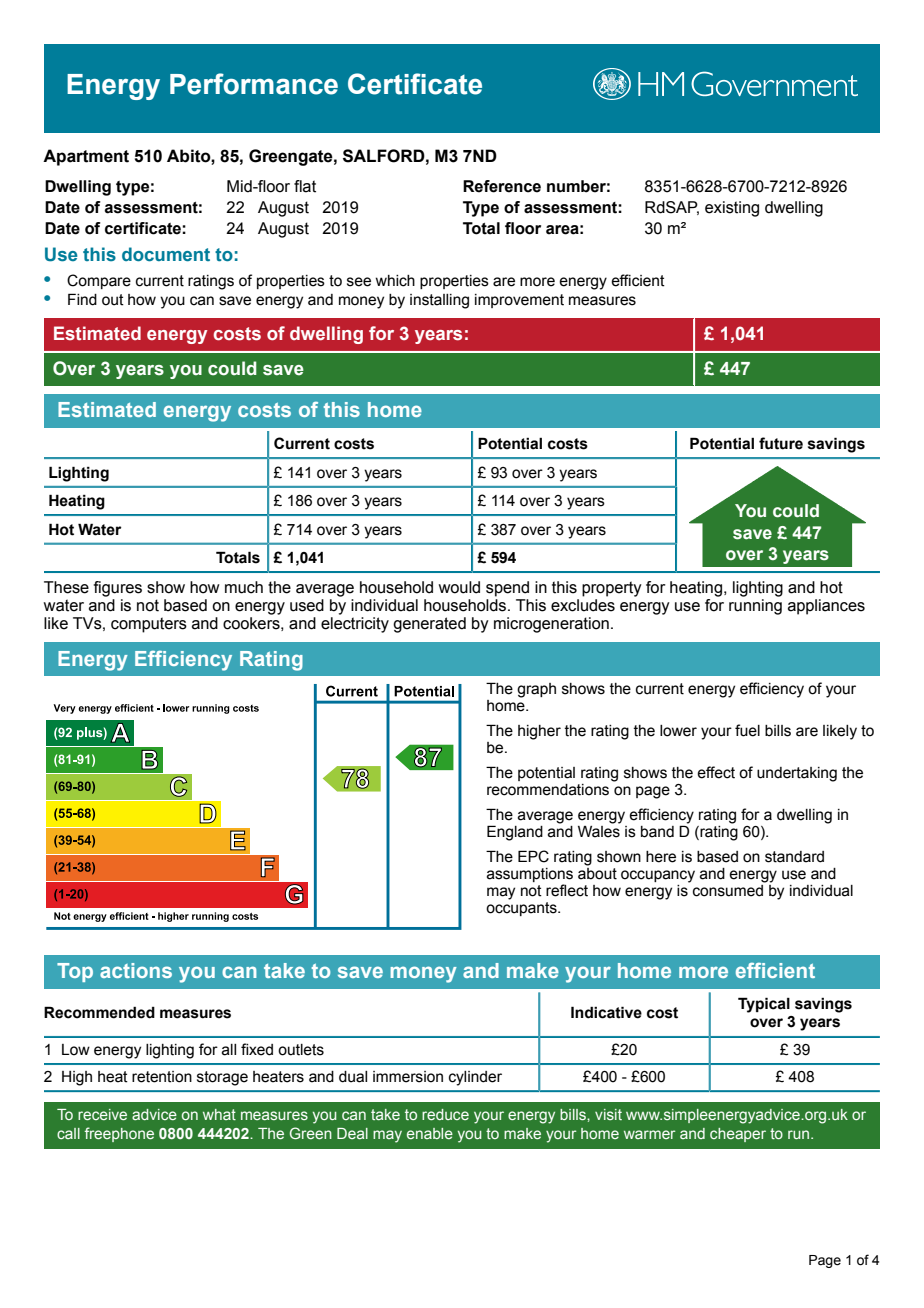 The height and width of the page is (1308, 924). I want to click on existing, so click(732, 209).
